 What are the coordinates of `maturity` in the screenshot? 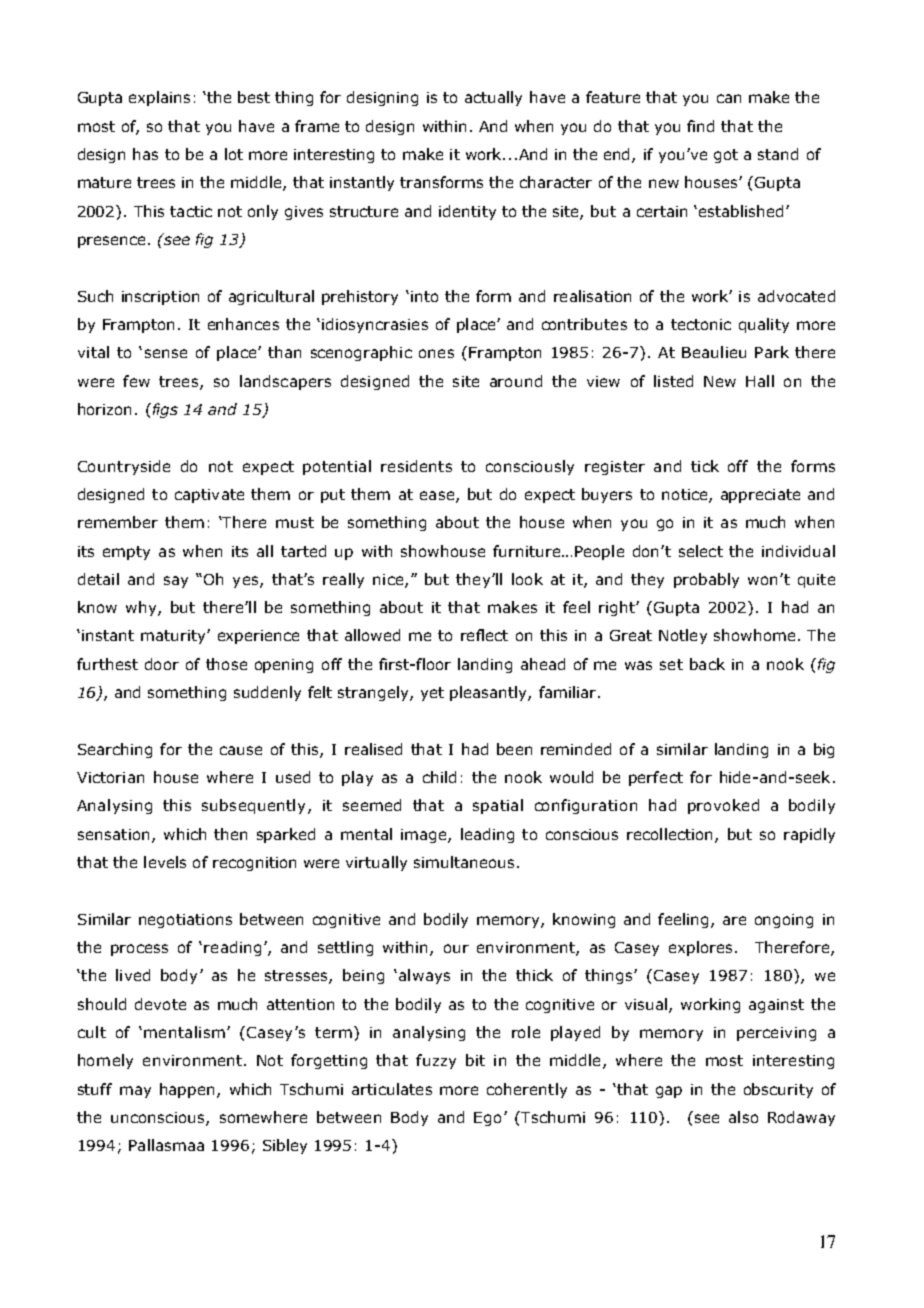 It's located at (174, 637).
